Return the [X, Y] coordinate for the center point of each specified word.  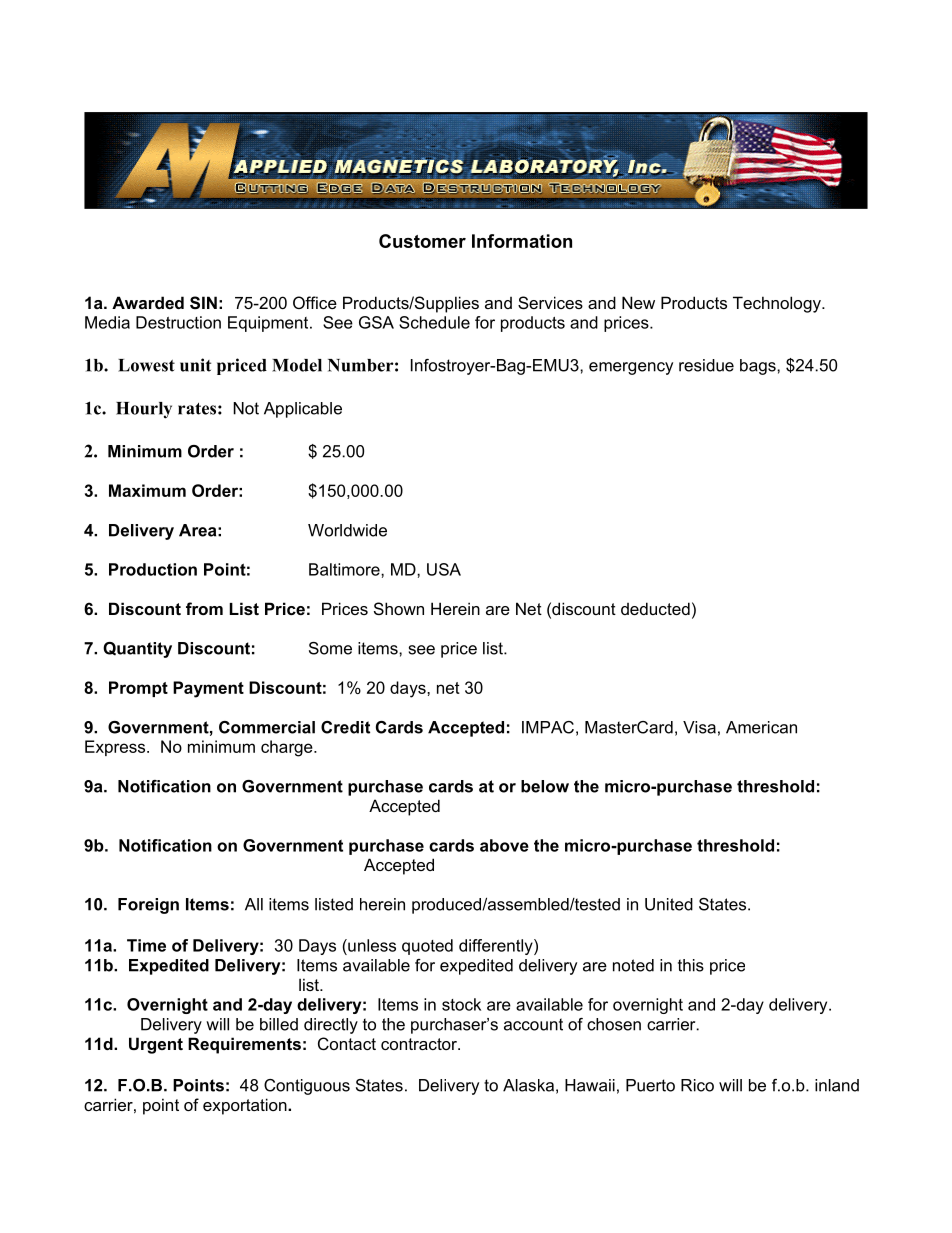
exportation [246, 1106]
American [761, 727]
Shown [399, 608]
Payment [208, 689]
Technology [778, 304]
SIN [203, 303]
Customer [422, 241]
